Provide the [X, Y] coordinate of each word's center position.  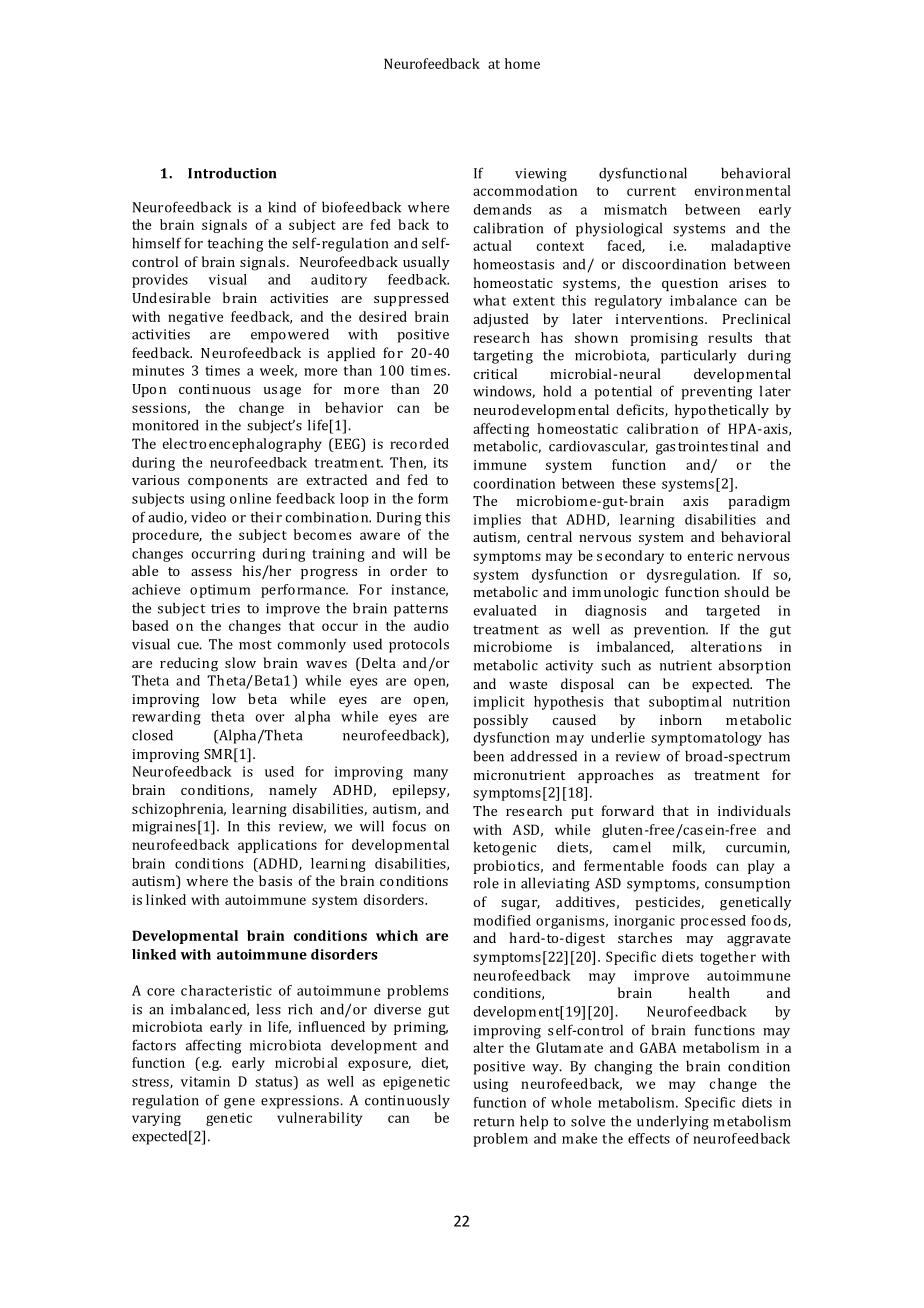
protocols [419, 645]
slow [240, 662]
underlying [673, 1122]
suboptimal [685, 703]
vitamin [205, 1081]
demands [502, 209]
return [494, 1122]
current [651, 191]
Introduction [232, 173]
